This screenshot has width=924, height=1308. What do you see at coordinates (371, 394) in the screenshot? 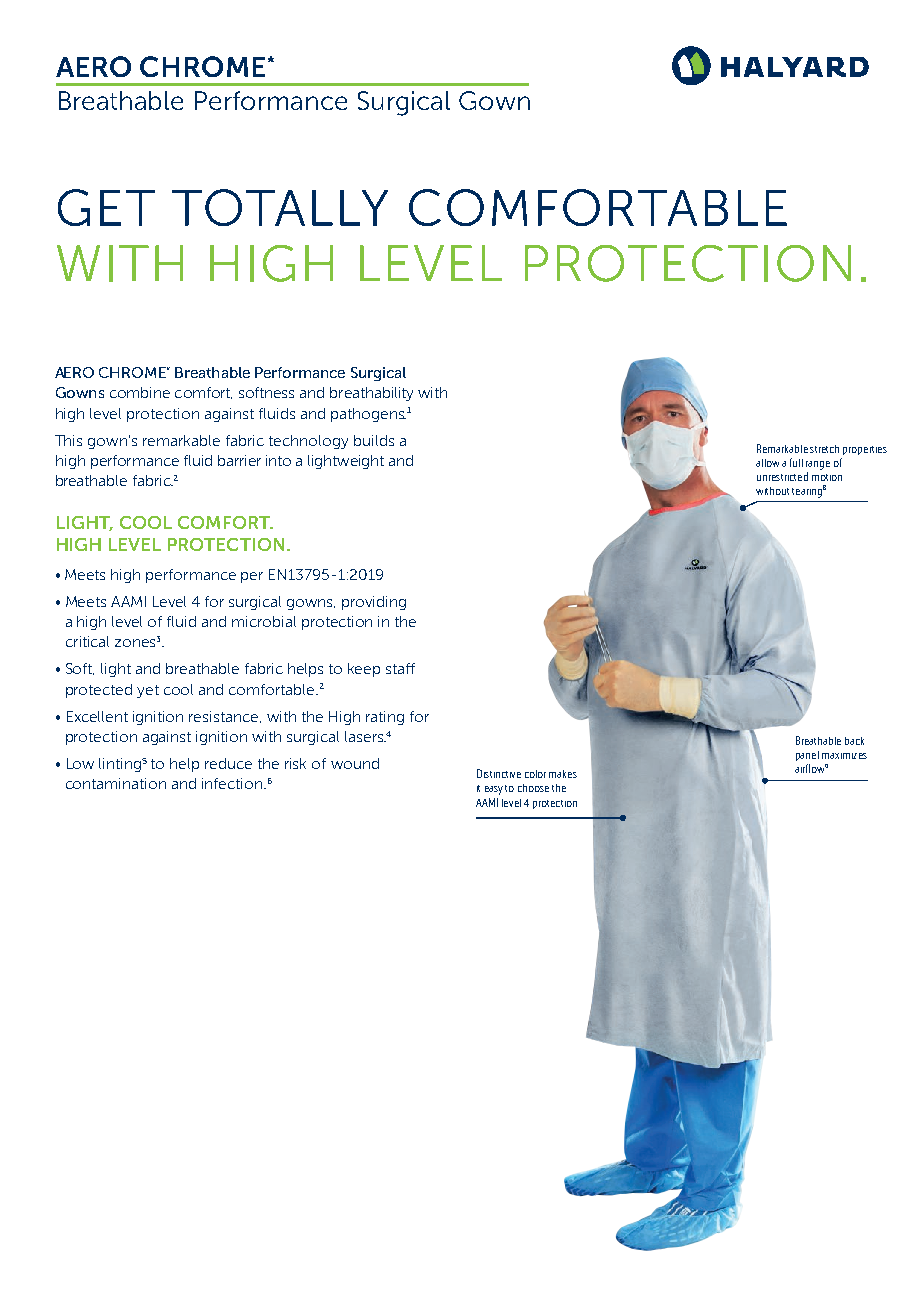
I see `breathability` at bounding box center [371, 394].
